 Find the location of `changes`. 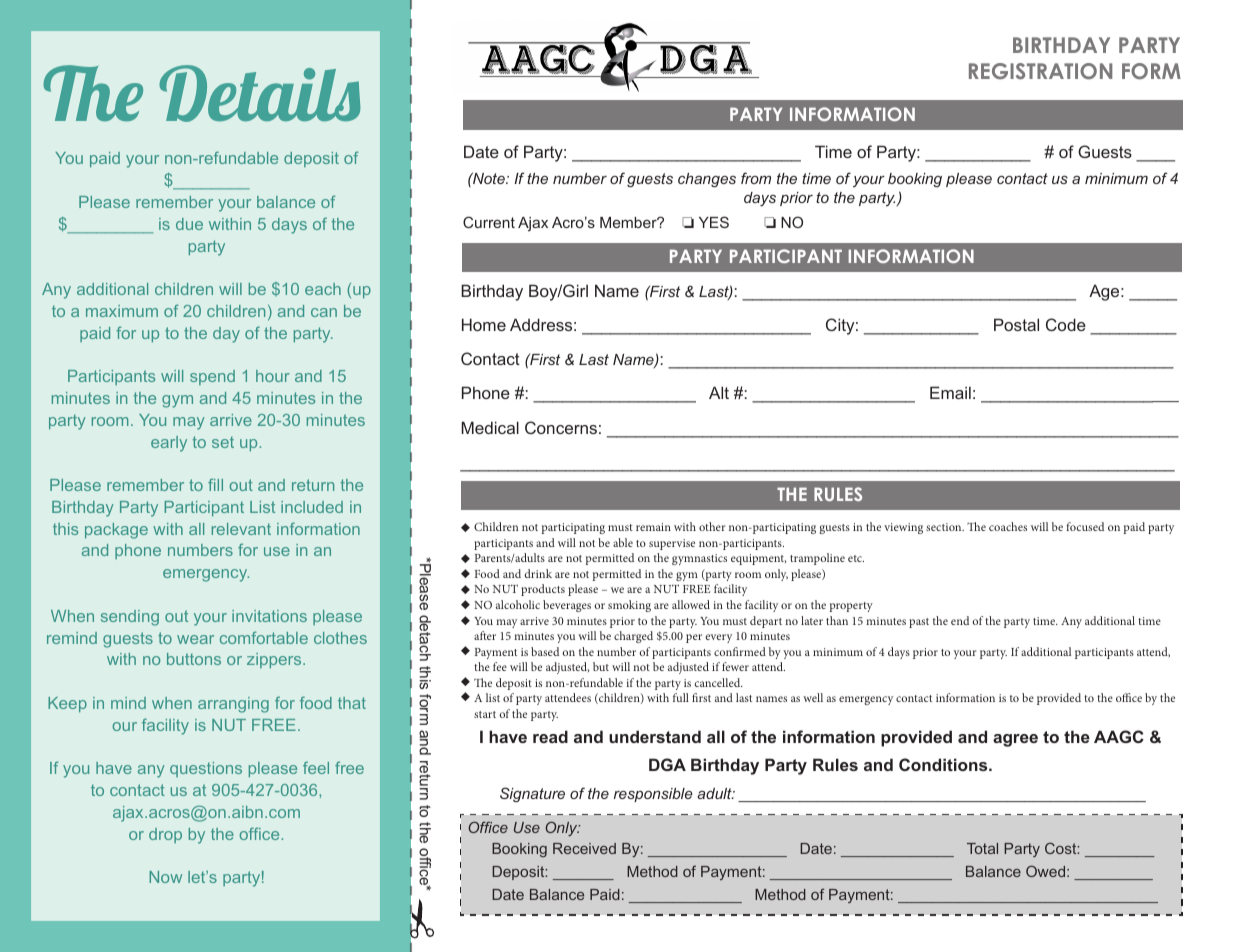

changes is located at coordinates (707, 180).
